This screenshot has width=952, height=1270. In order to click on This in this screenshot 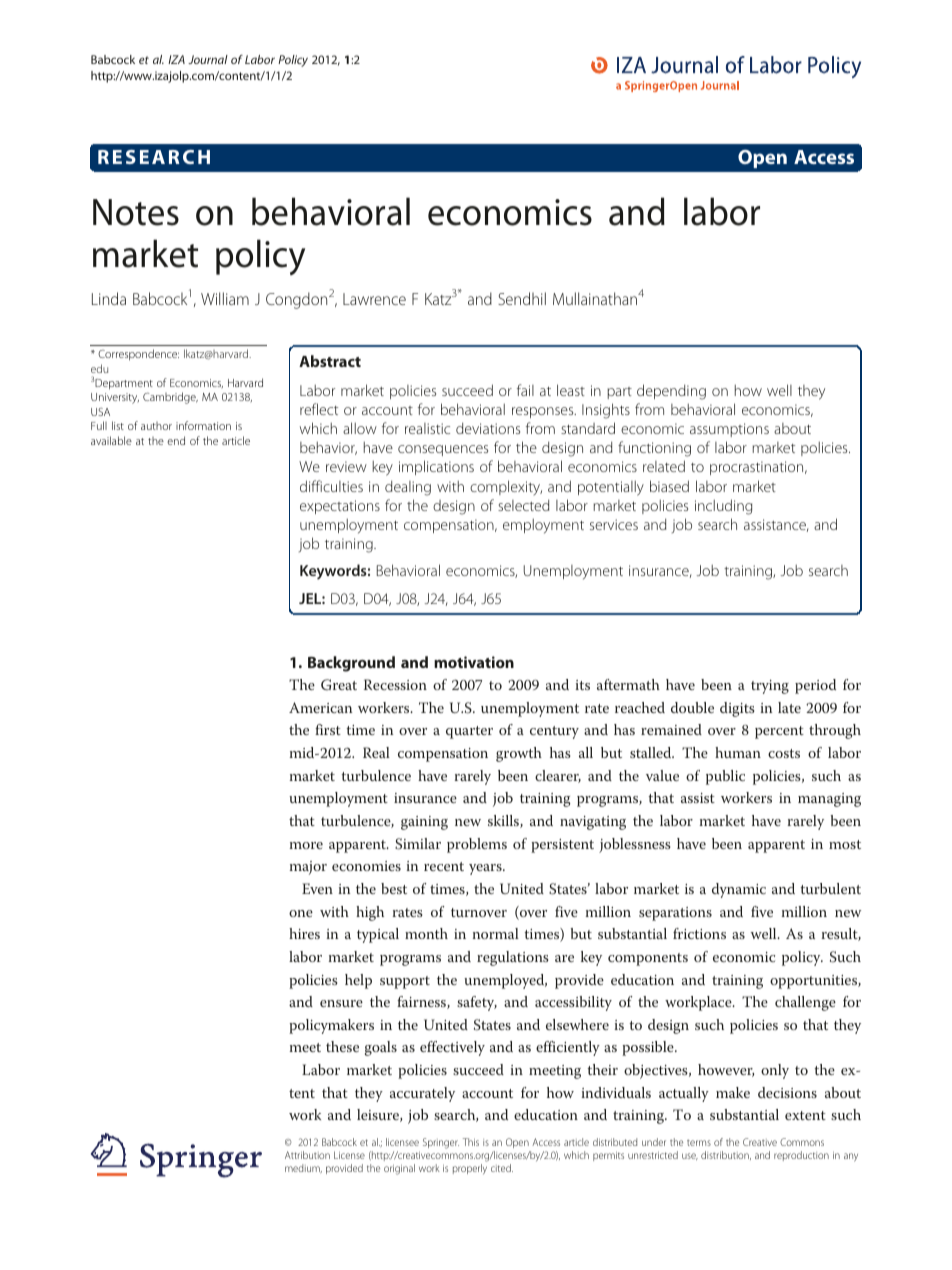, I will do `click(471, 1142)`.
